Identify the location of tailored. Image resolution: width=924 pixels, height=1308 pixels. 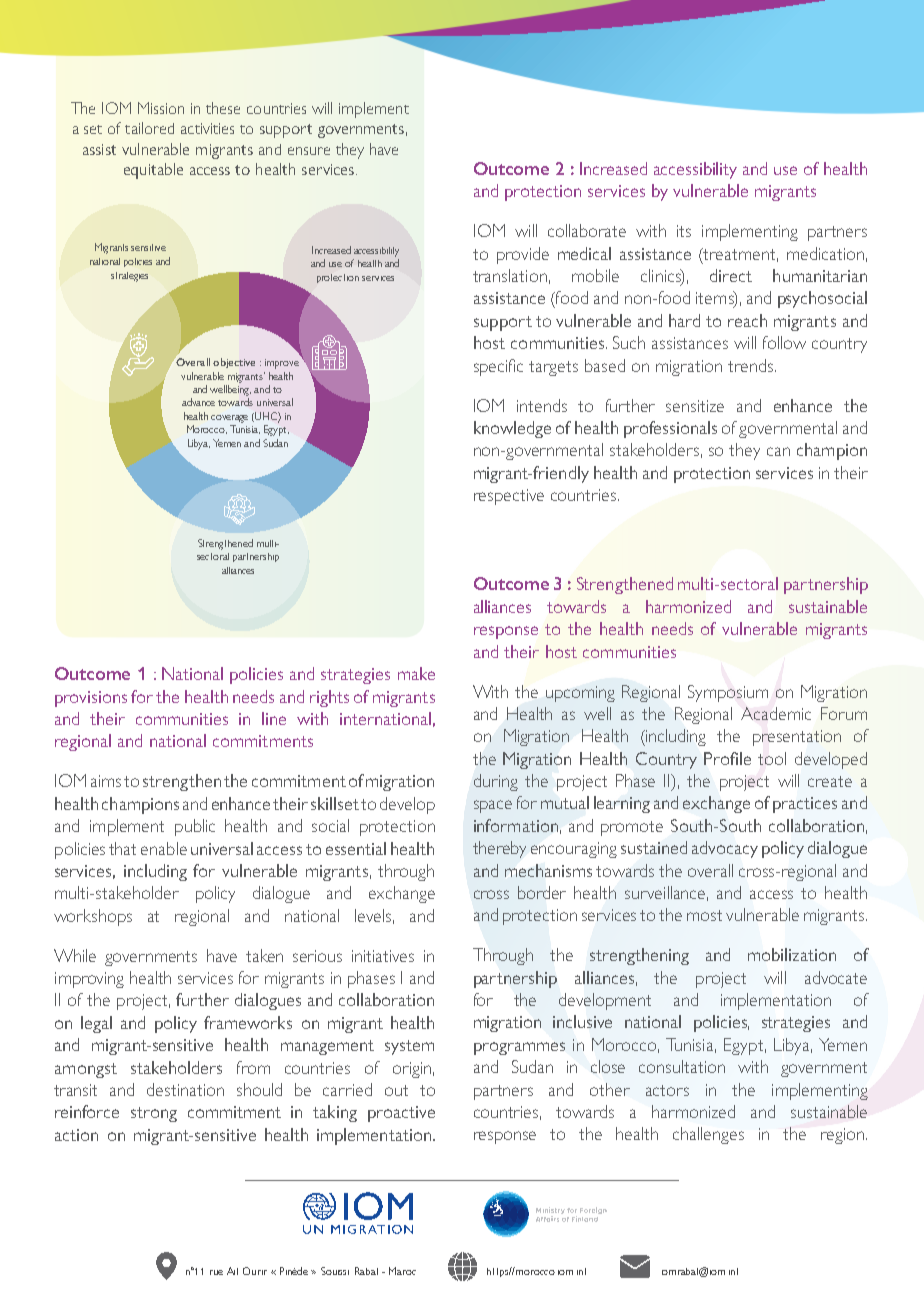
(149, 128).
